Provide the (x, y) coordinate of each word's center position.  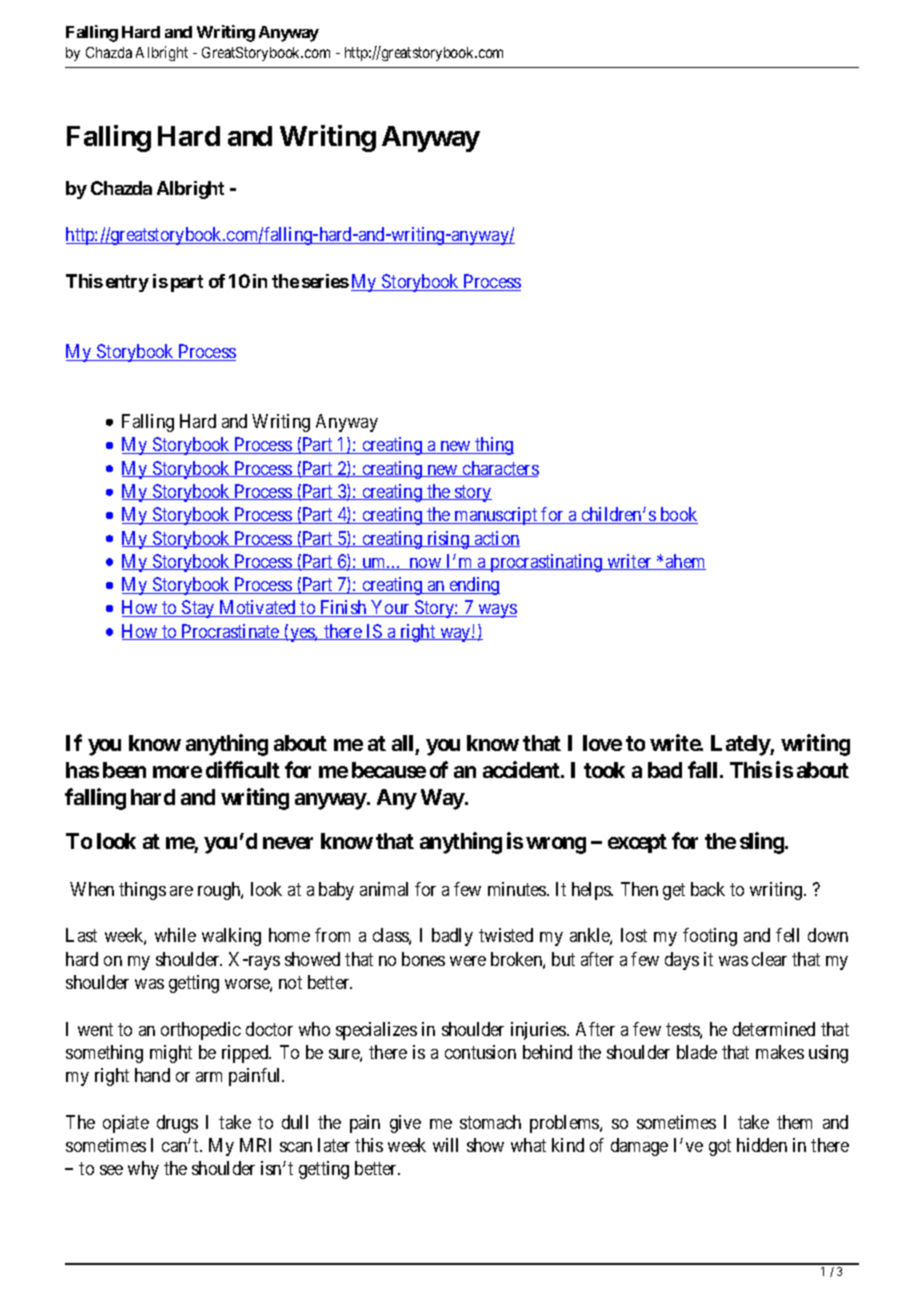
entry (127, 283)
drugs (177, 1124)
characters (500, 469)
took (604, 770)
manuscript (496, 516)
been (124, 770)
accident (522, 769)
